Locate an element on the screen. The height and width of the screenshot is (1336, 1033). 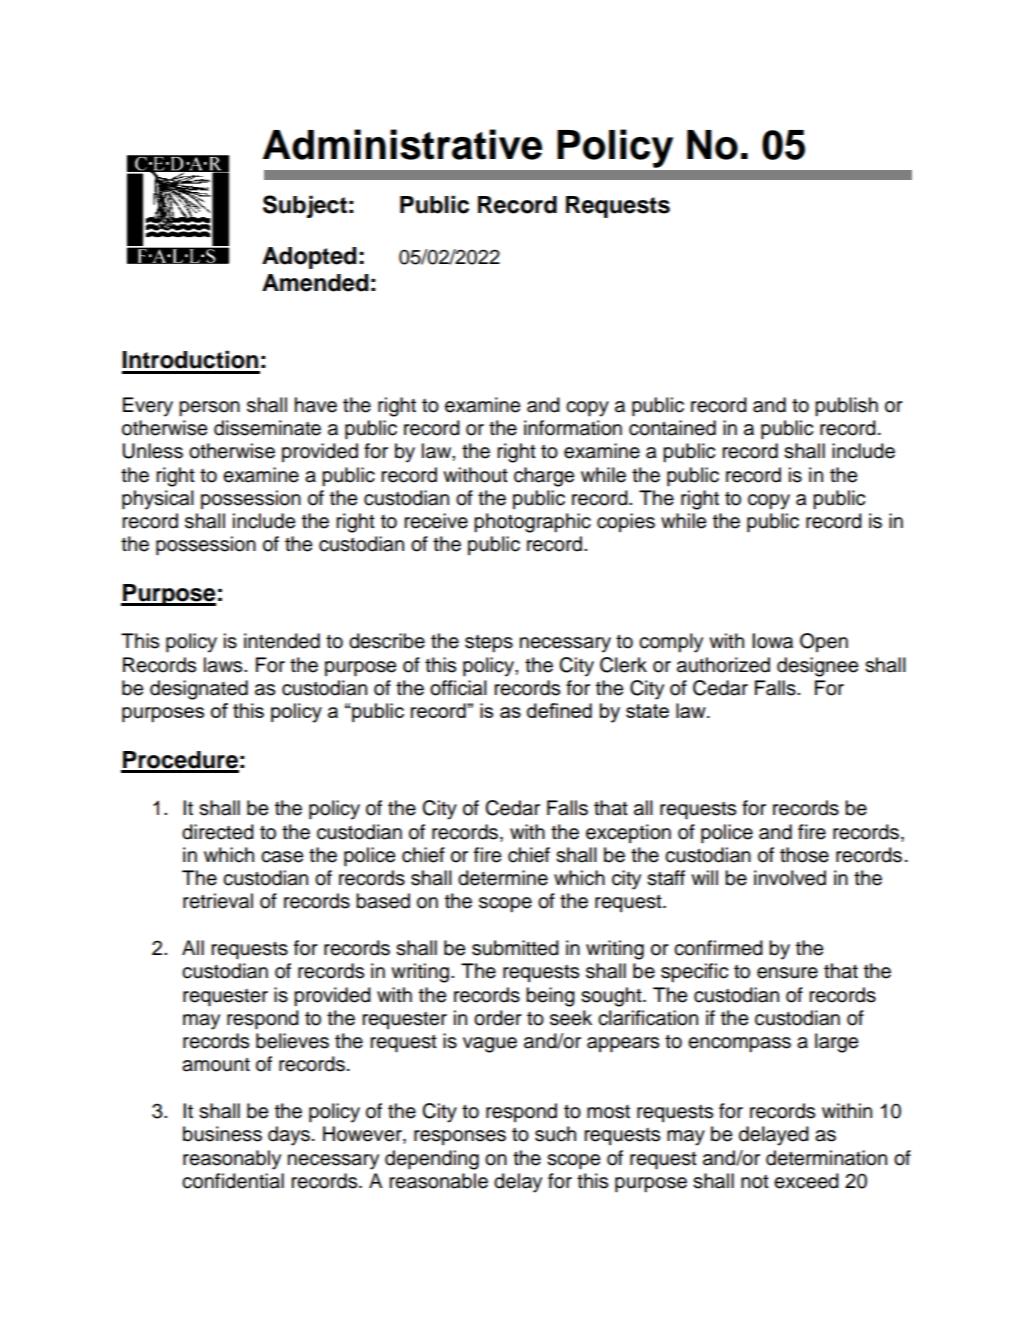
Administrative is located at coordinates (402, 144).
